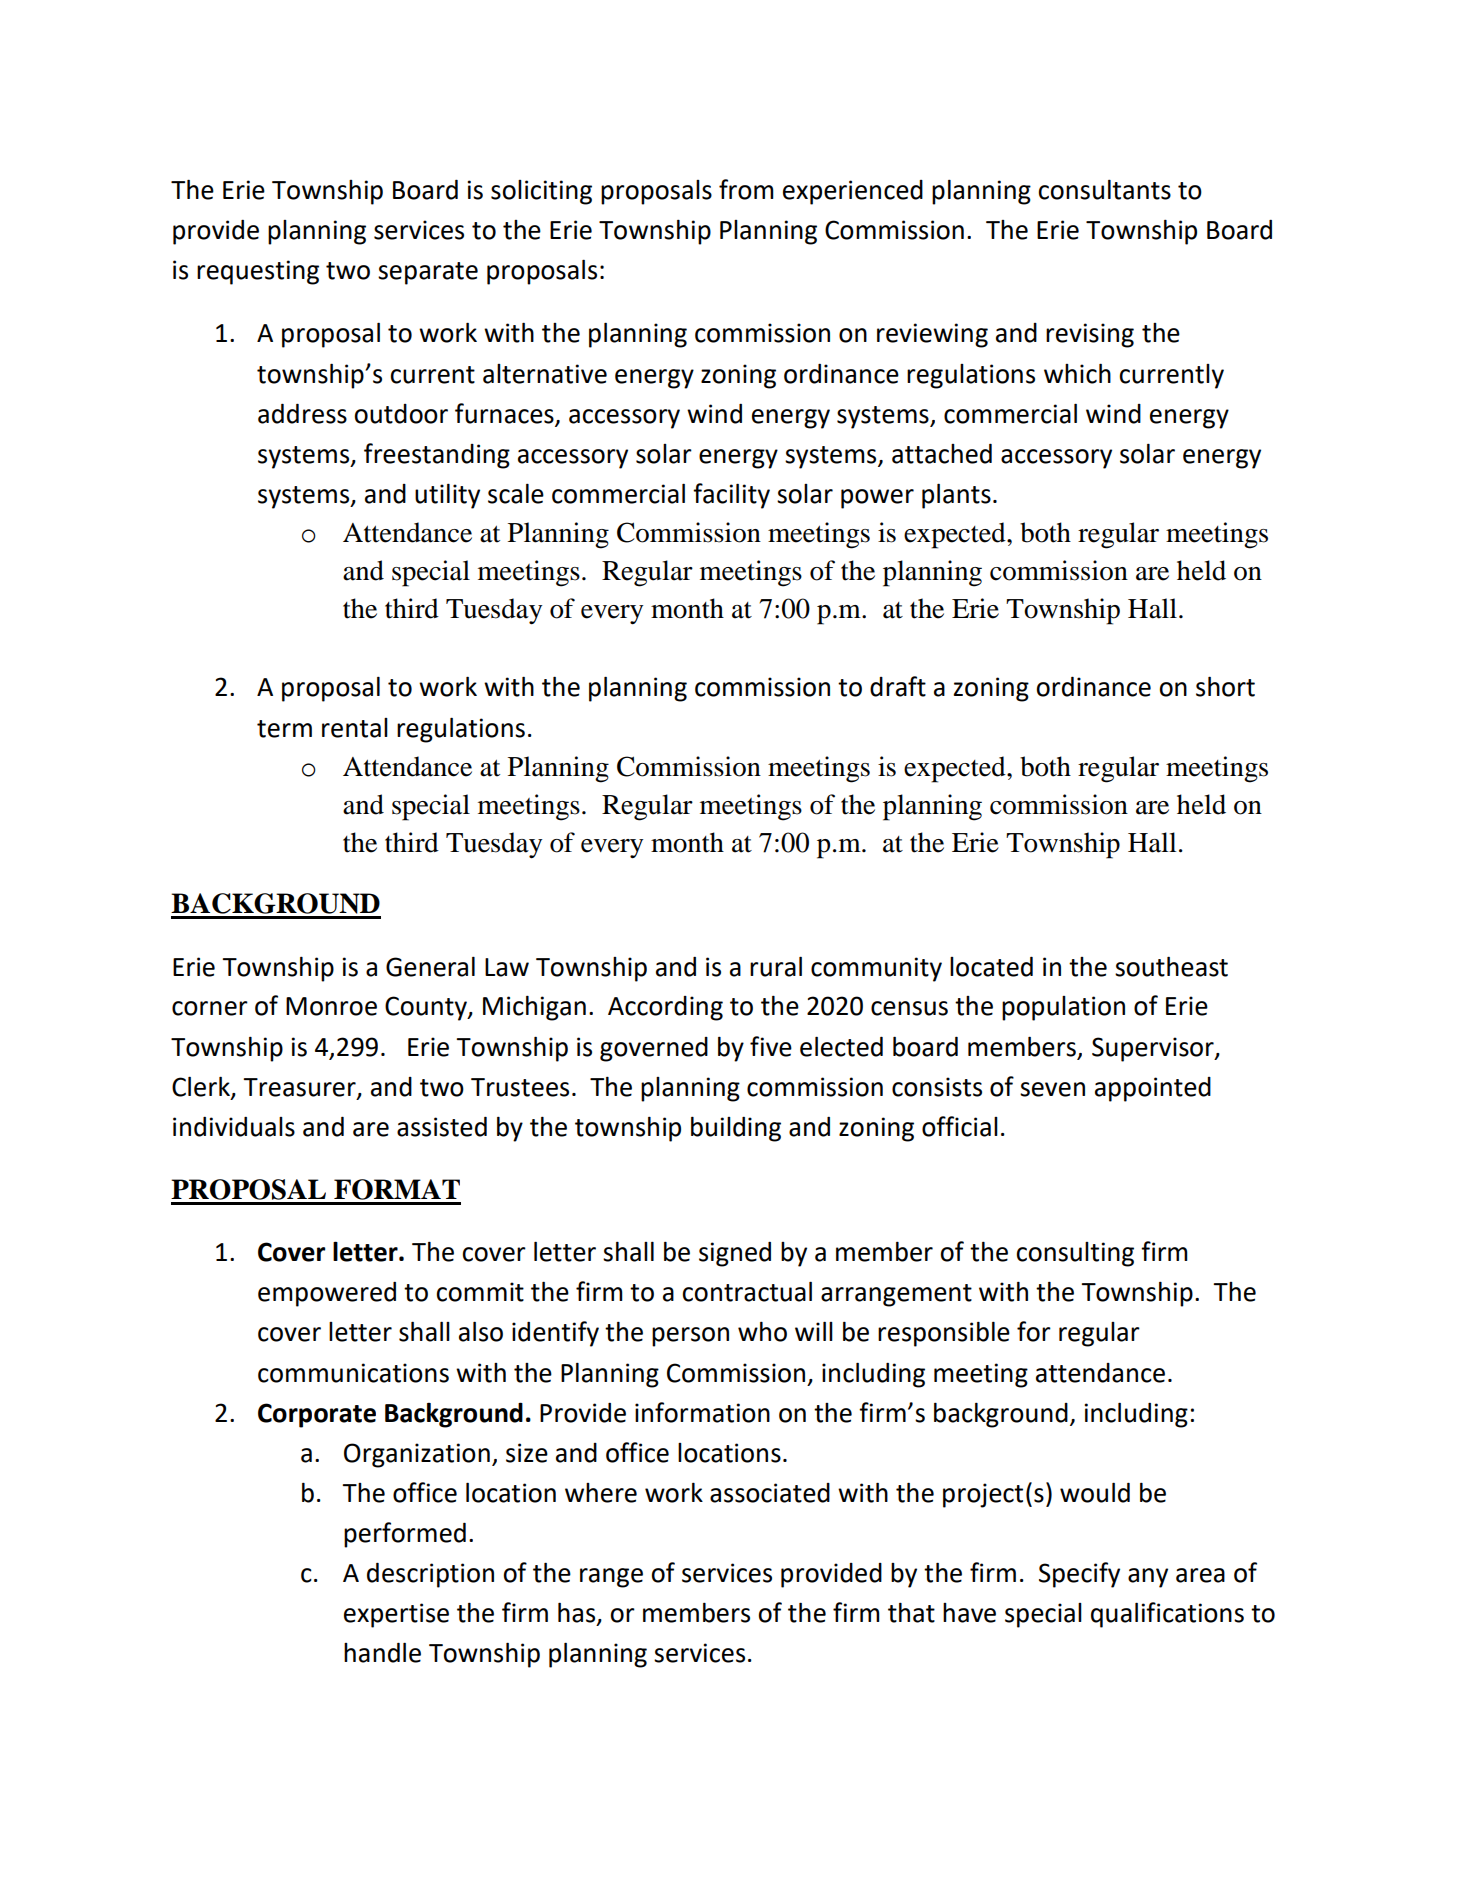 The height and width of the screenshot is (1885, 1457). Describe the element at coordinates (746, 189) in the screenshot. I see `from` at that location.
